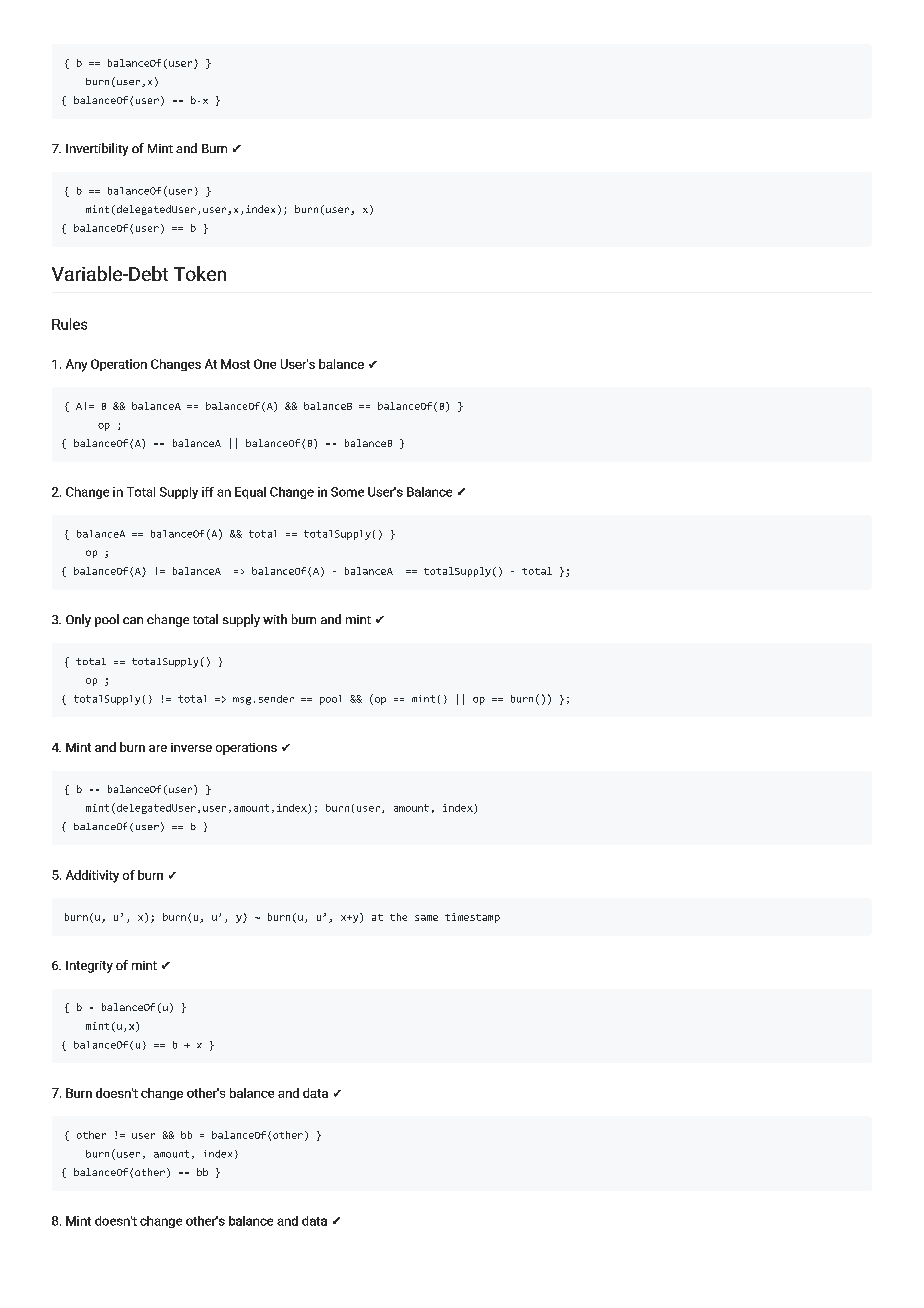 The width and height of the screenshot is (924, 1308). Describe the element at coordinates (78, 620) in the screenshot. I see `Only` at that location.
